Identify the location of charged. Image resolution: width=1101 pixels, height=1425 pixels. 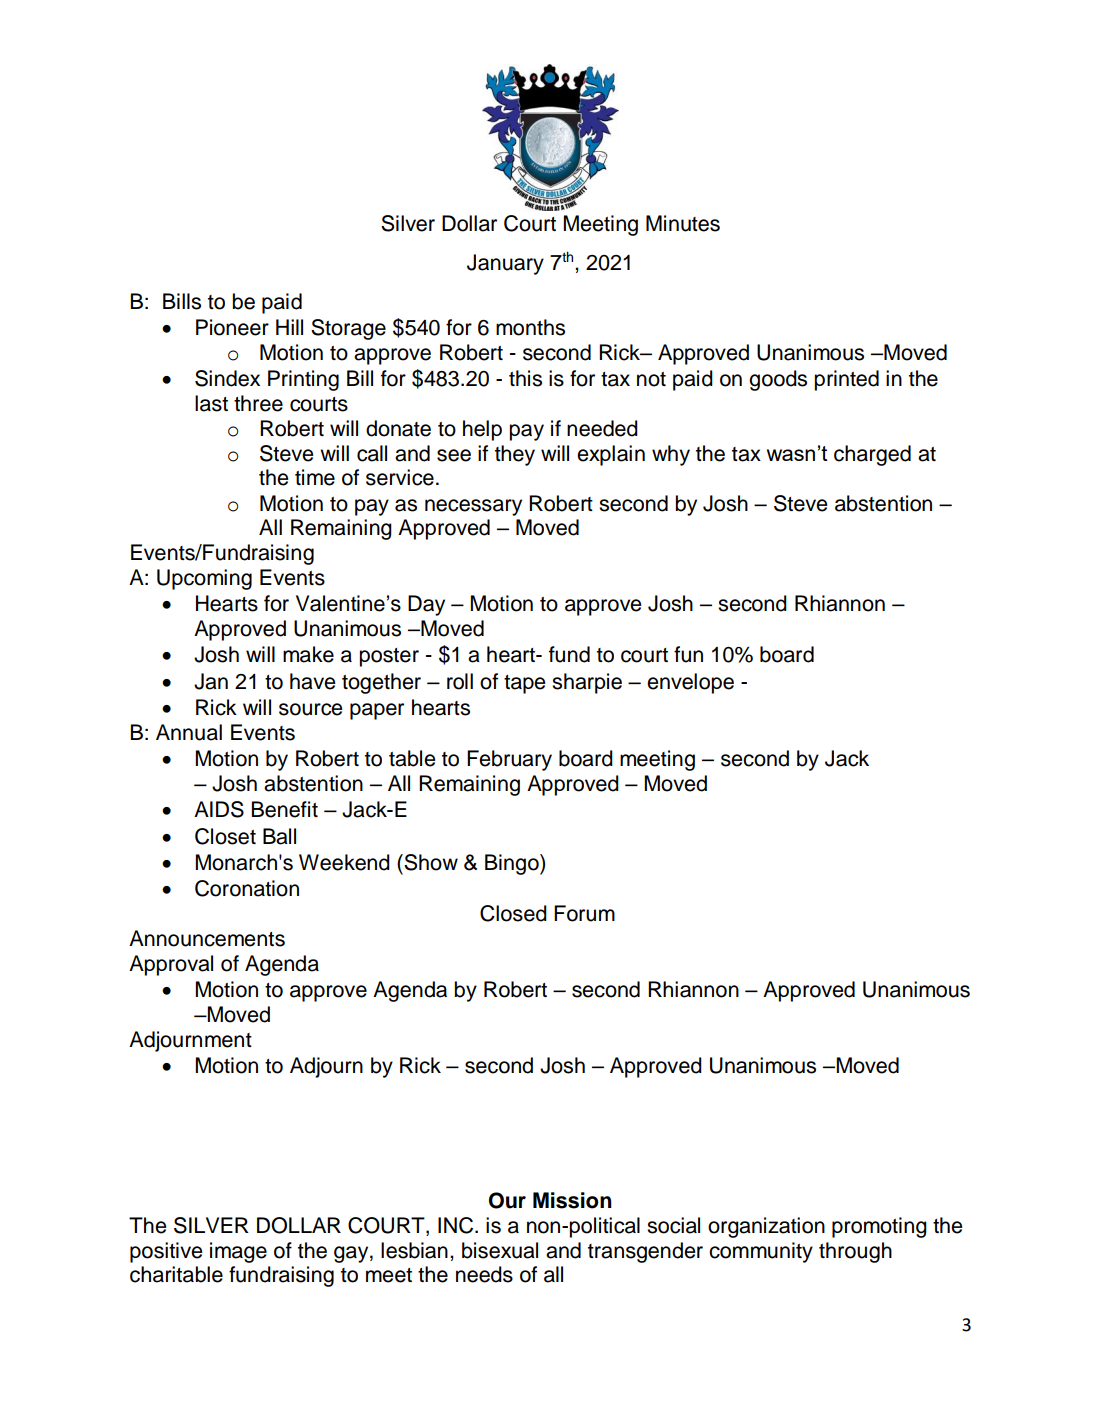
(872, 455).
